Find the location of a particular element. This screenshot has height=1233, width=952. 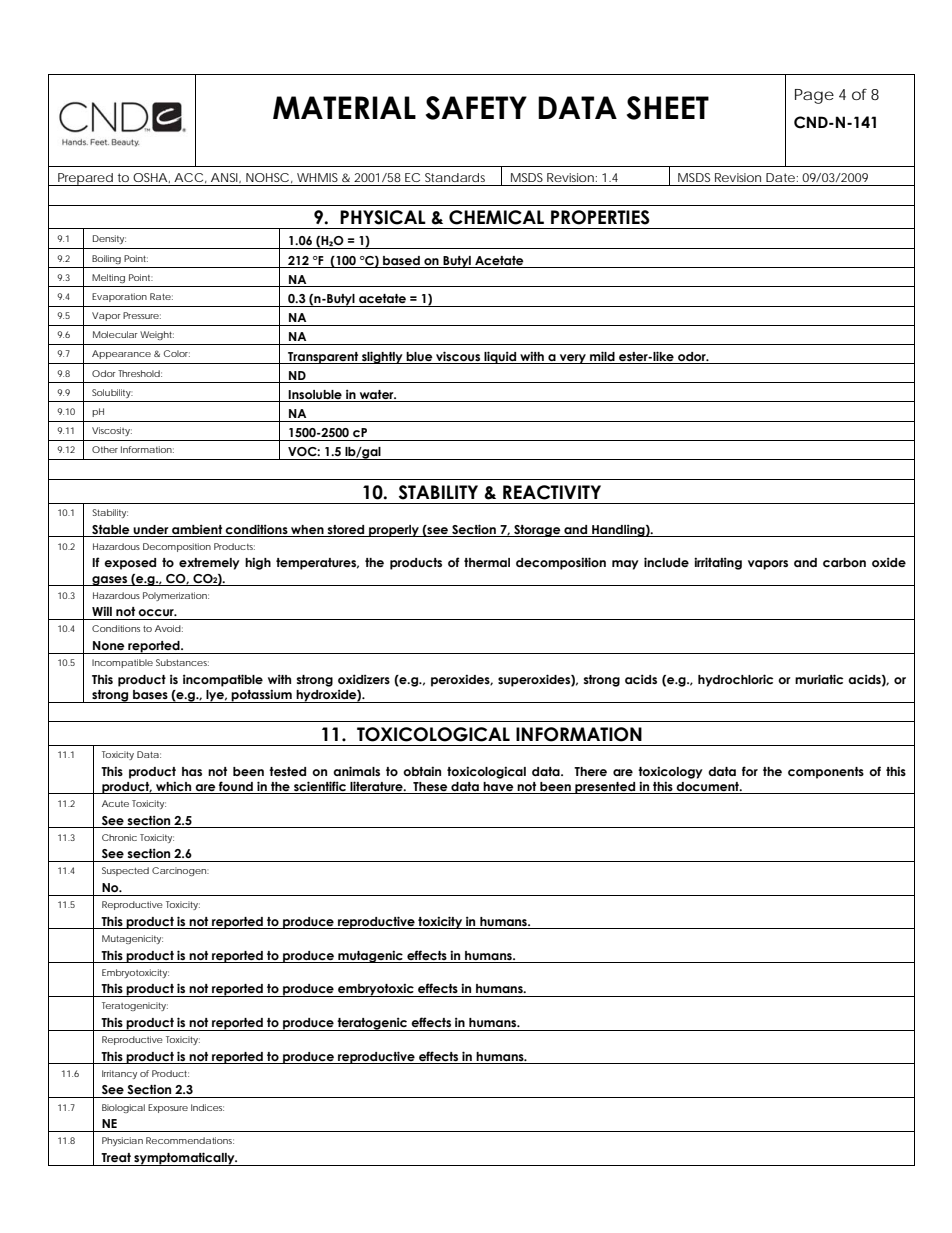

Other is located at coordinates (105, 449).
